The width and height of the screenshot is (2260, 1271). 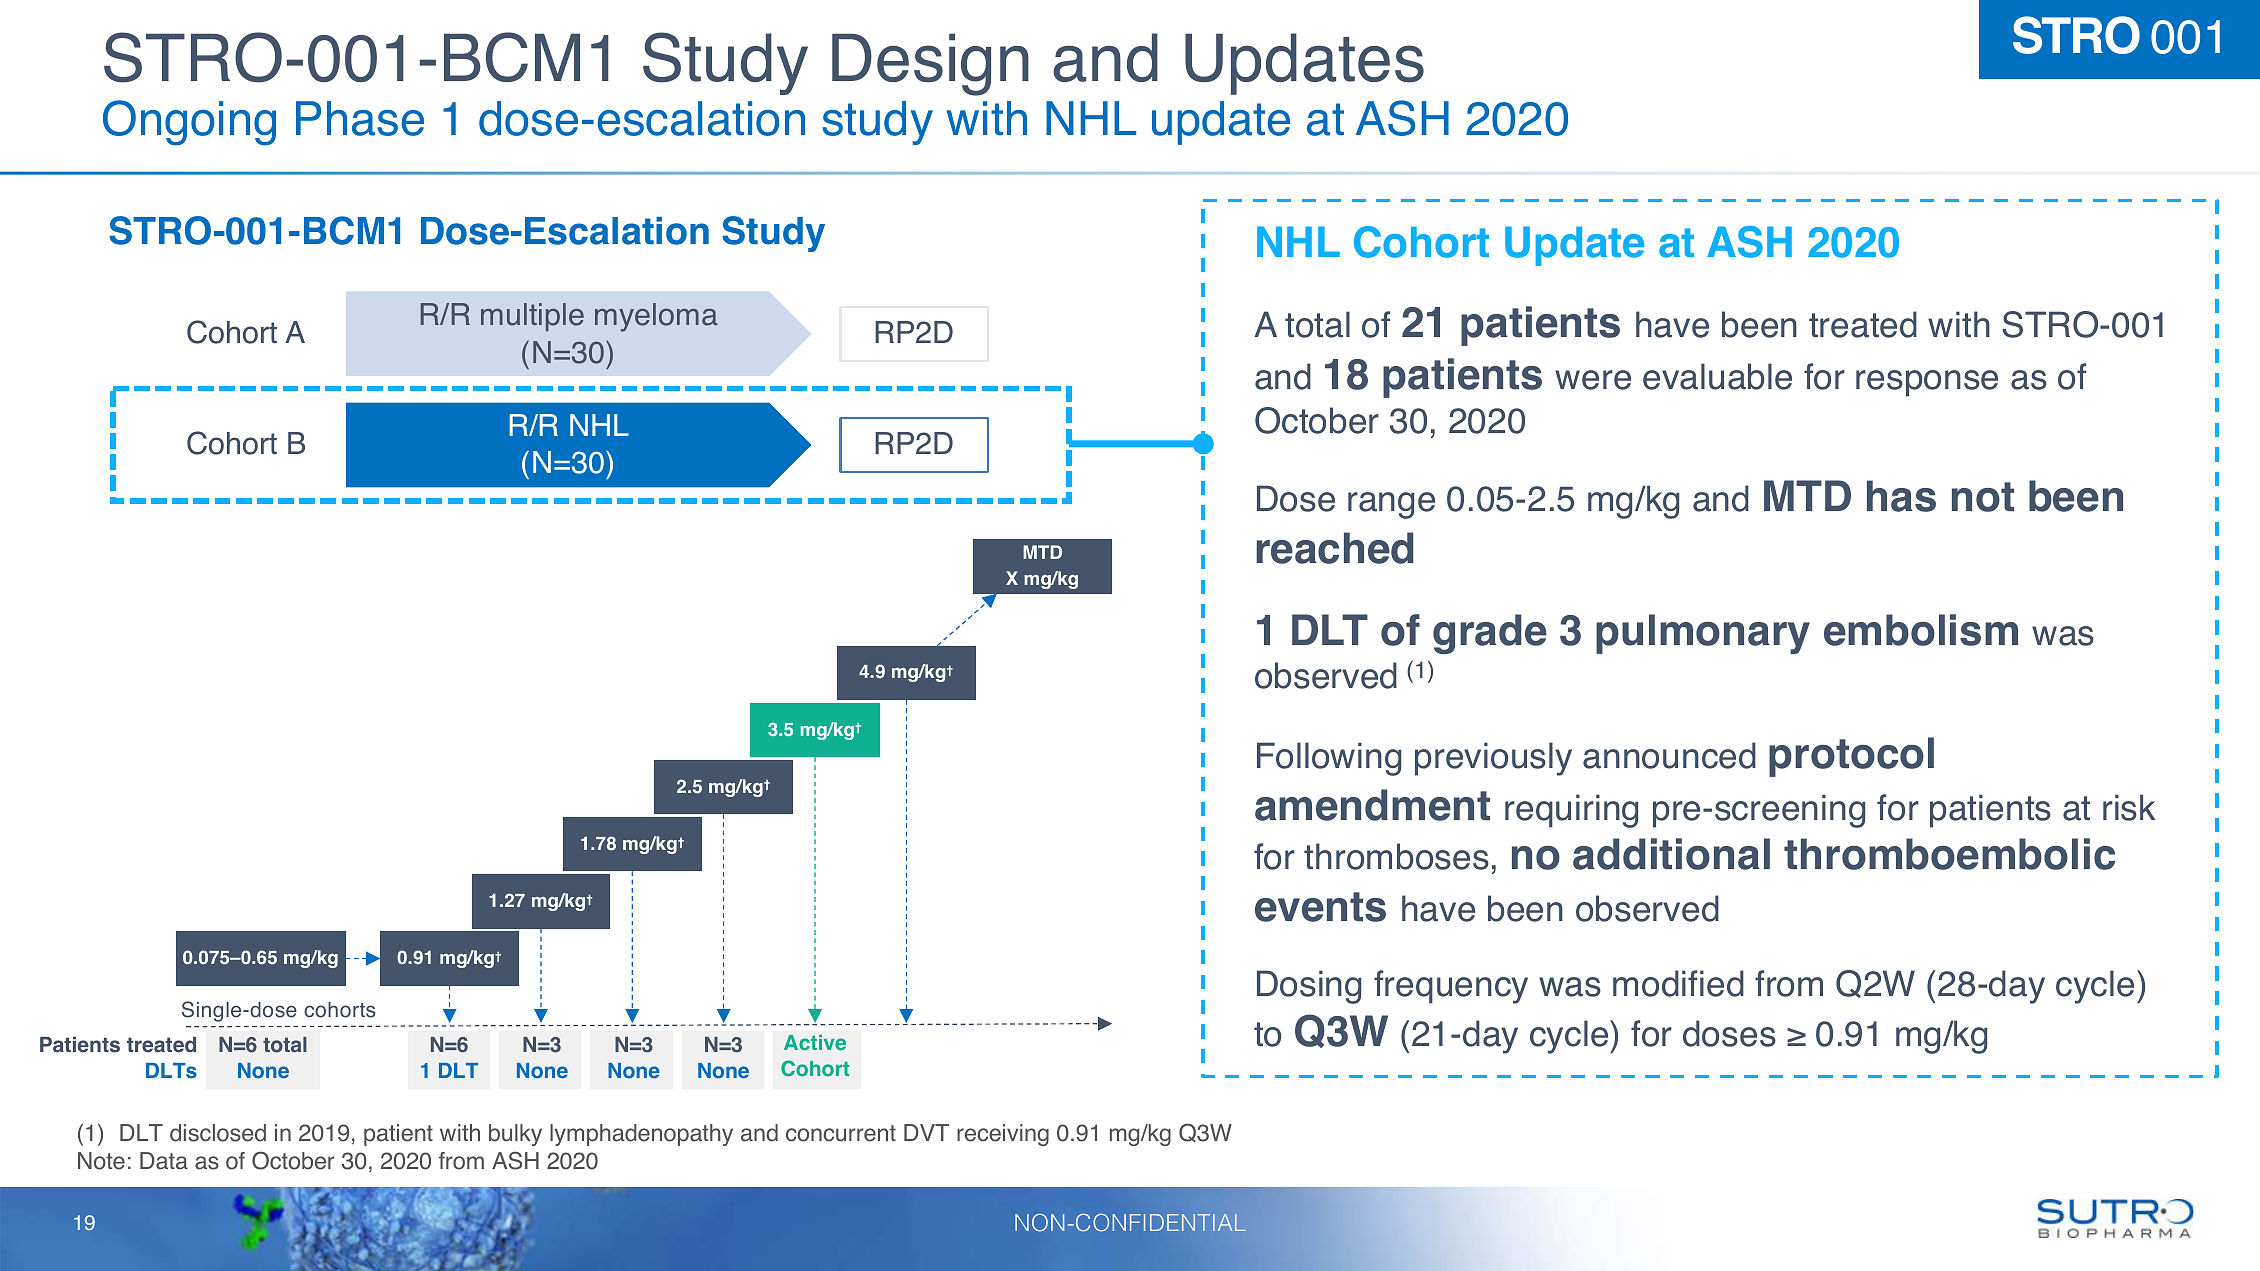 What do you see at coordinates (218, 1133) in the screenshot?
I see `disclosed` at bounding box center [218, 1133].
